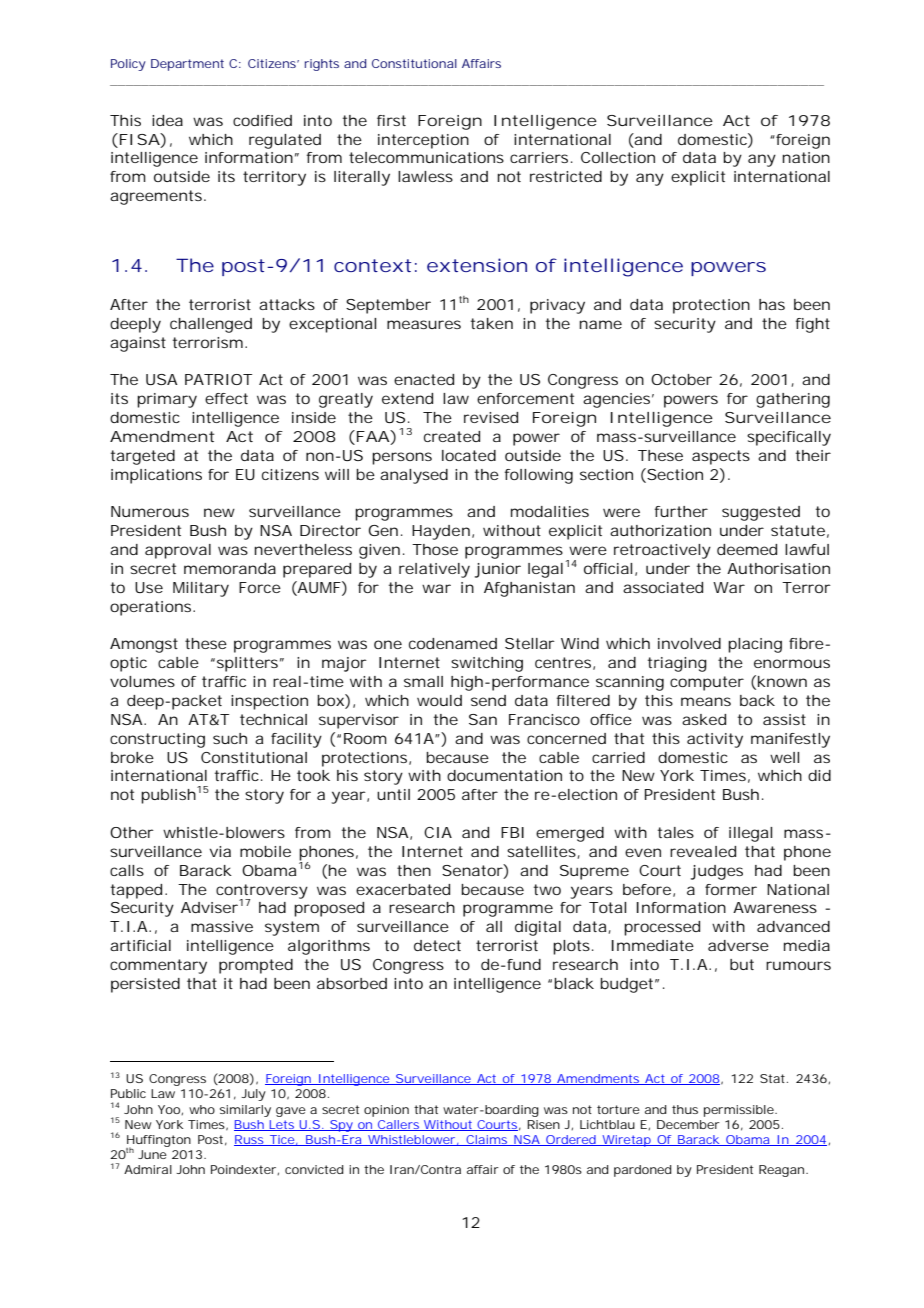 This screenshot has width=924, height=1308. I want to click on interception, so click(423, 141).
